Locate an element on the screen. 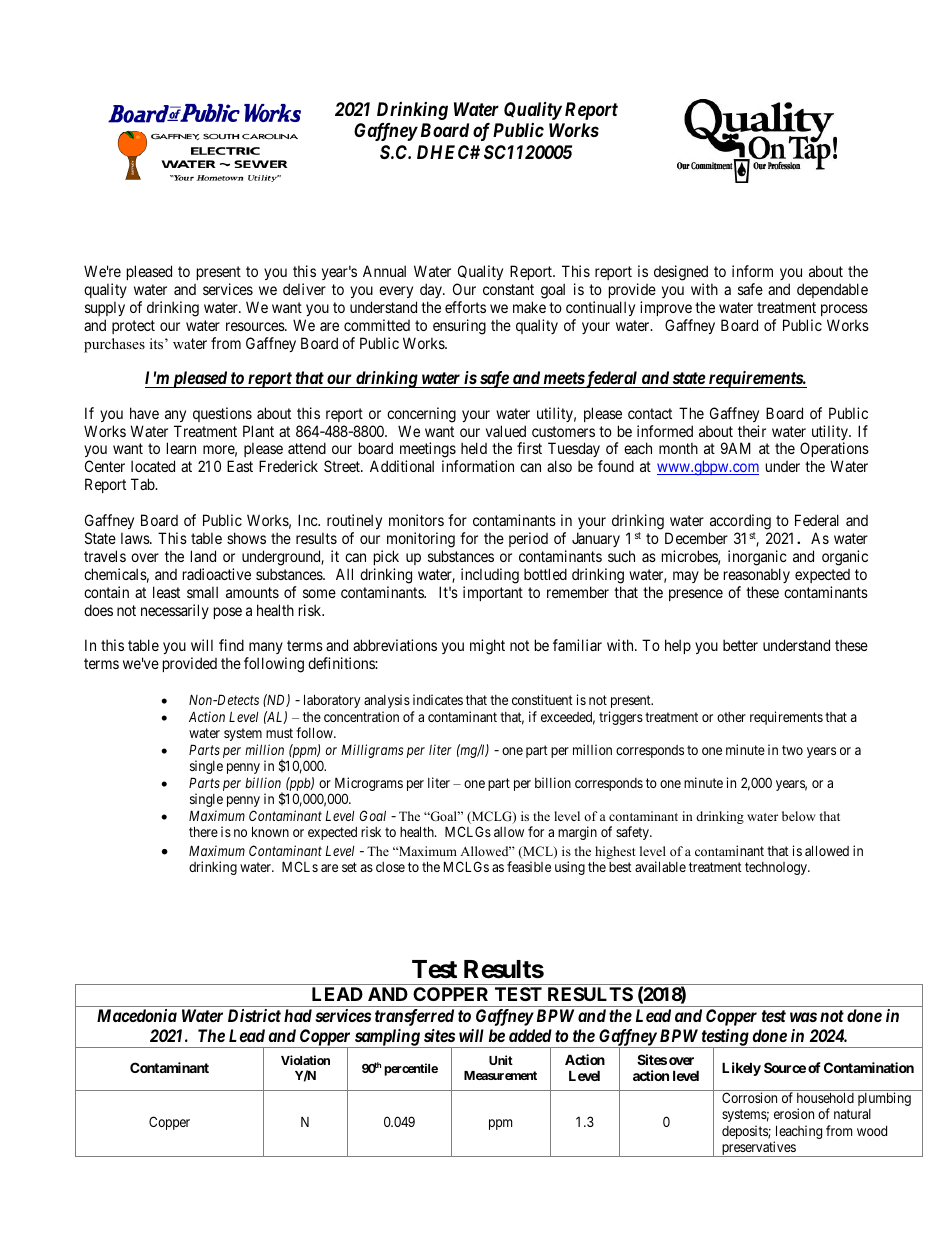  technology is located at coordinates (777, 868).
